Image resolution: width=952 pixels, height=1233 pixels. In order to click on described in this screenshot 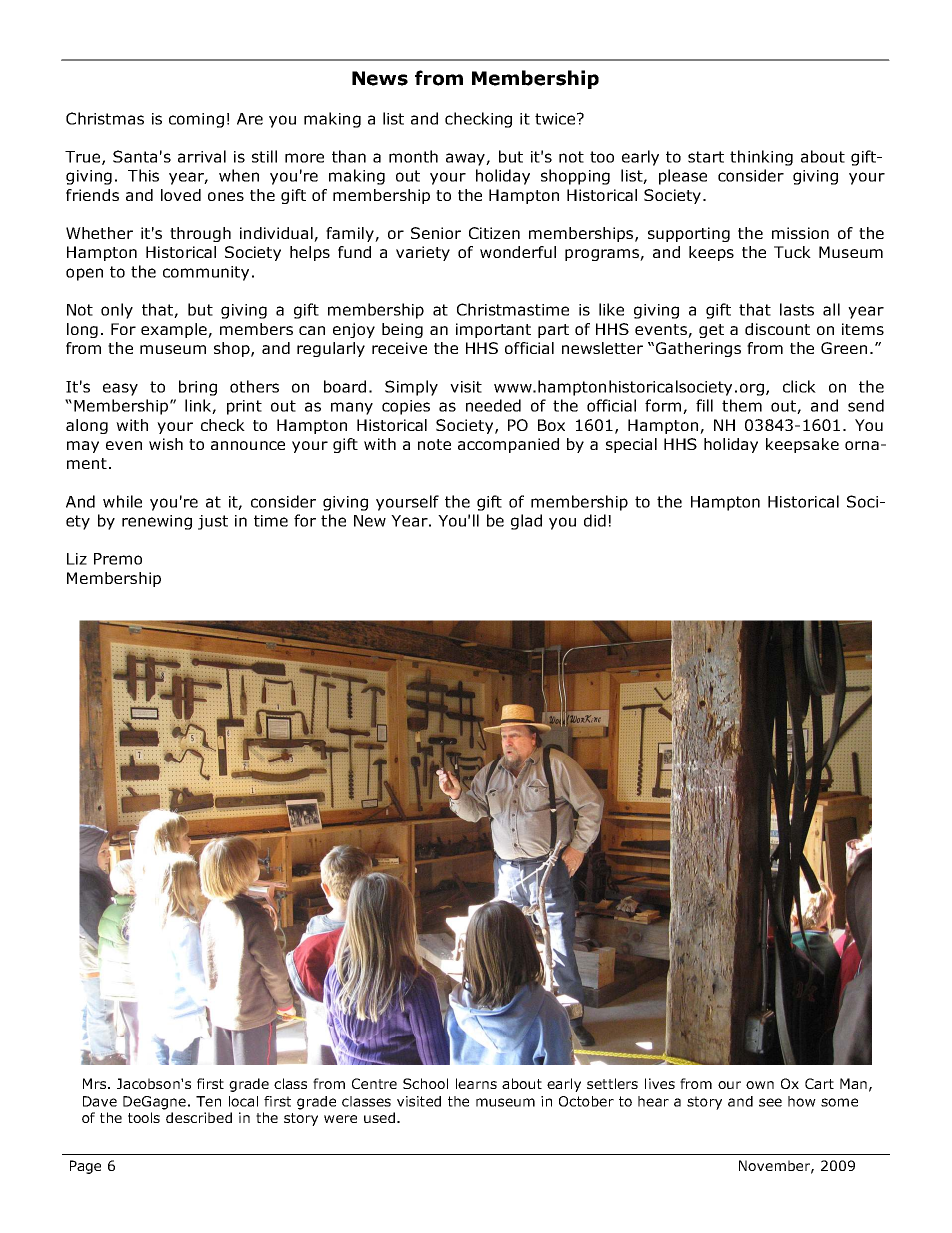, I will do `click(199, 1117)`.
